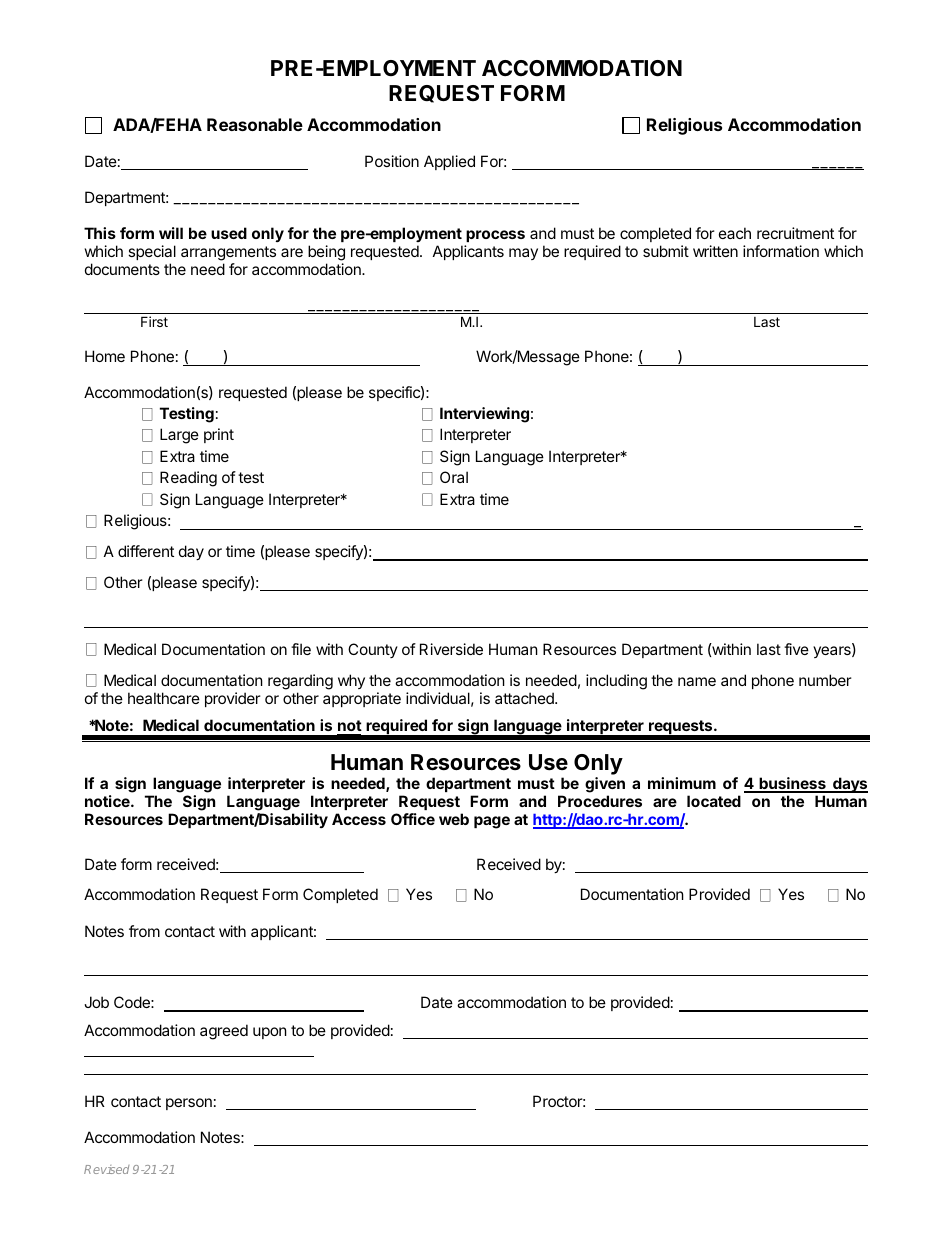 Image resolution: width=952 pixels, height=1233 pixels. What do you see at coordinates (715, 251) in the screenshot?
I see `written` at bounding box center [715, 251].
